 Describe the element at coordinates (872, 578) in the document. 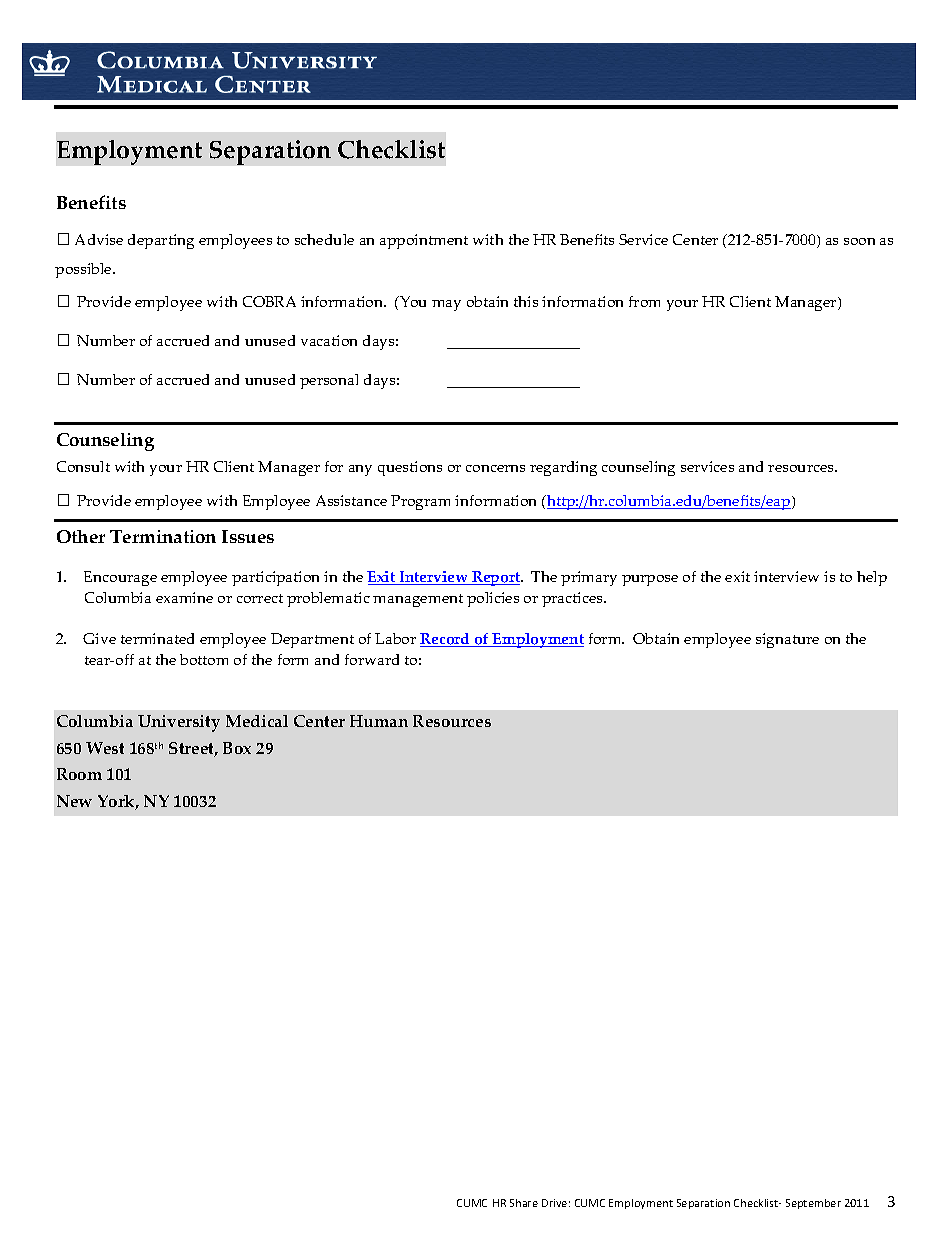

I see `help` at that location.
